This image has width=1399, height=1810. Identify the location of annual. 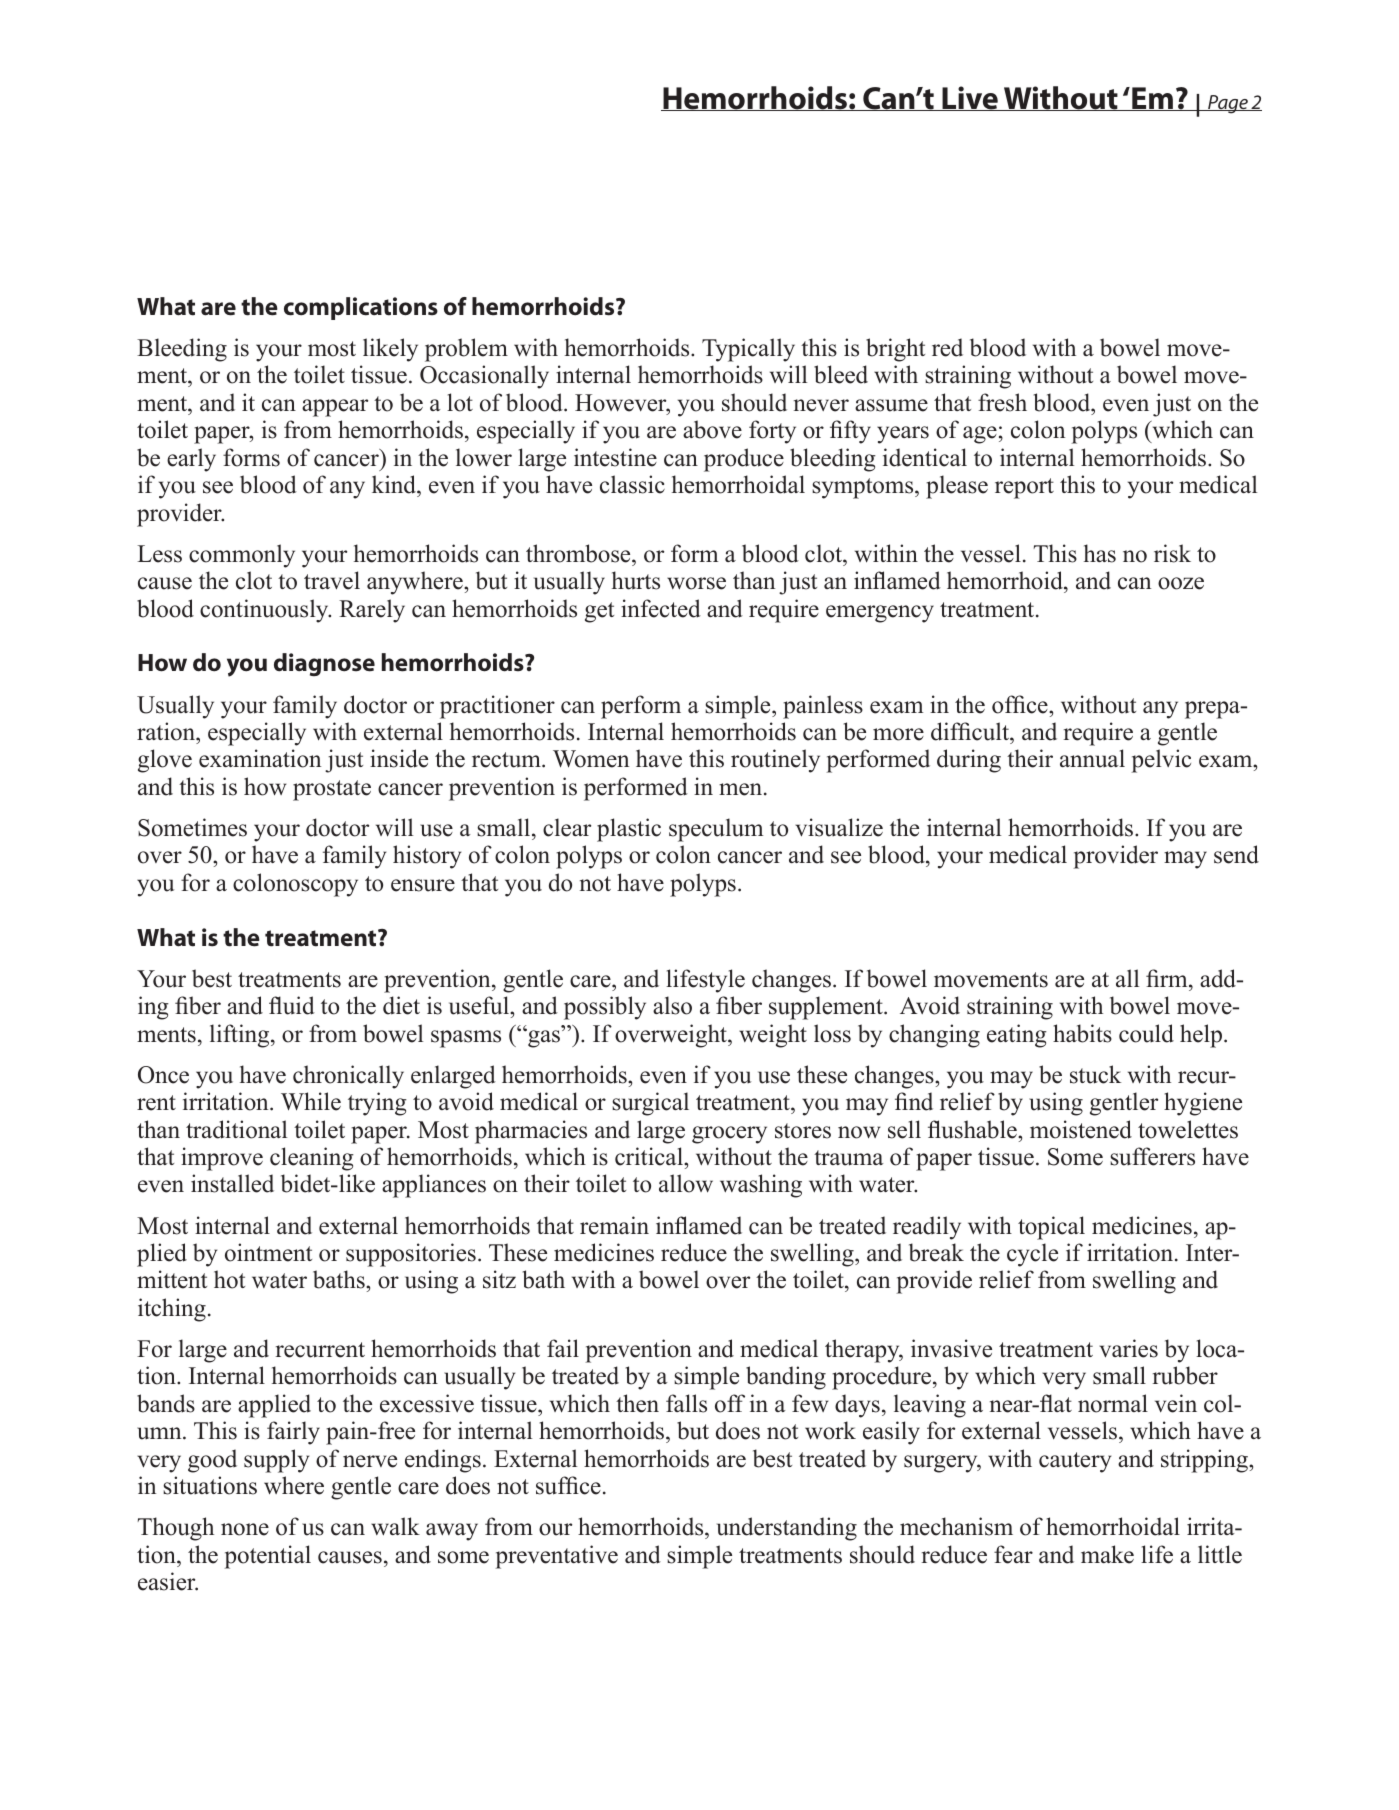
(1092, 758).
